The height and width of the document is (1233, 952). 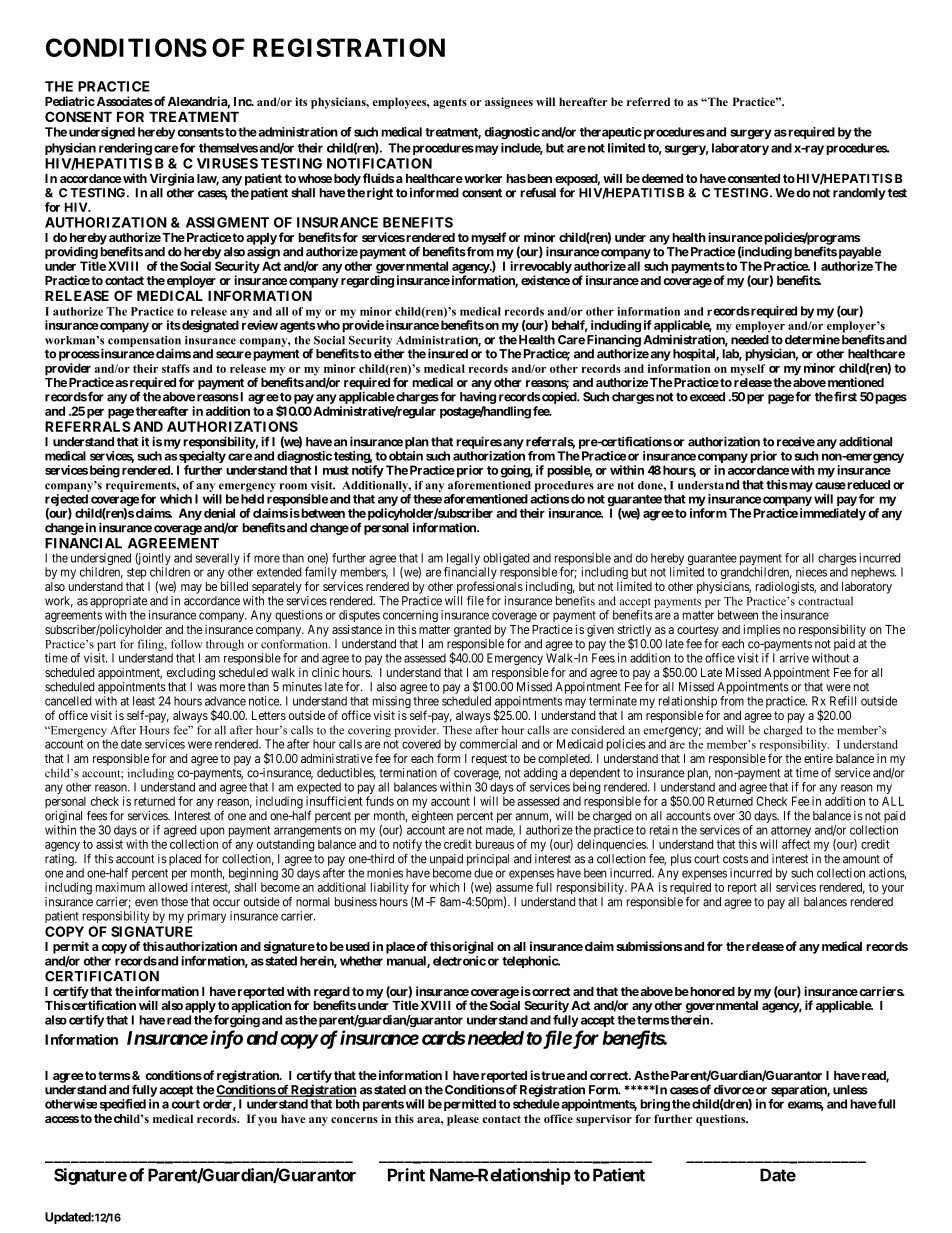 I want to click on granted, so click(x=472, y=631).
